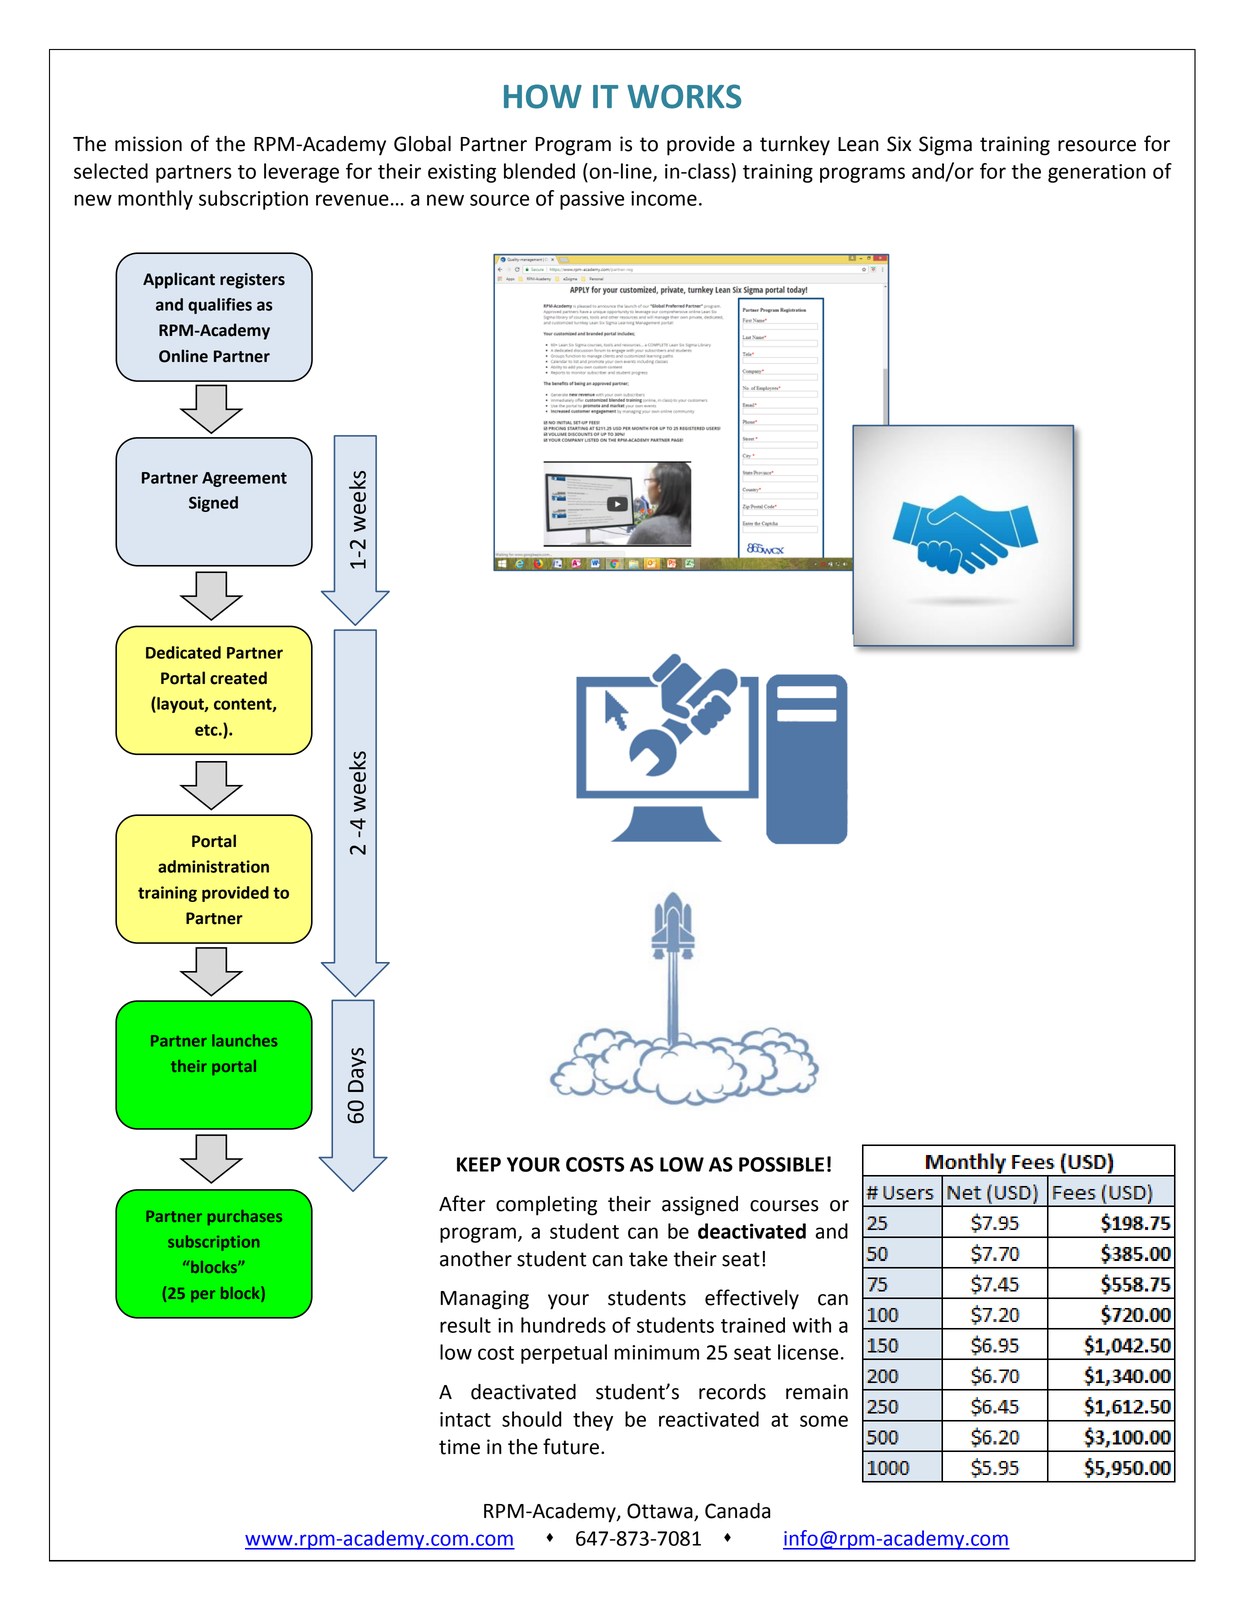  I want to click on administration, so click(213, 866).
